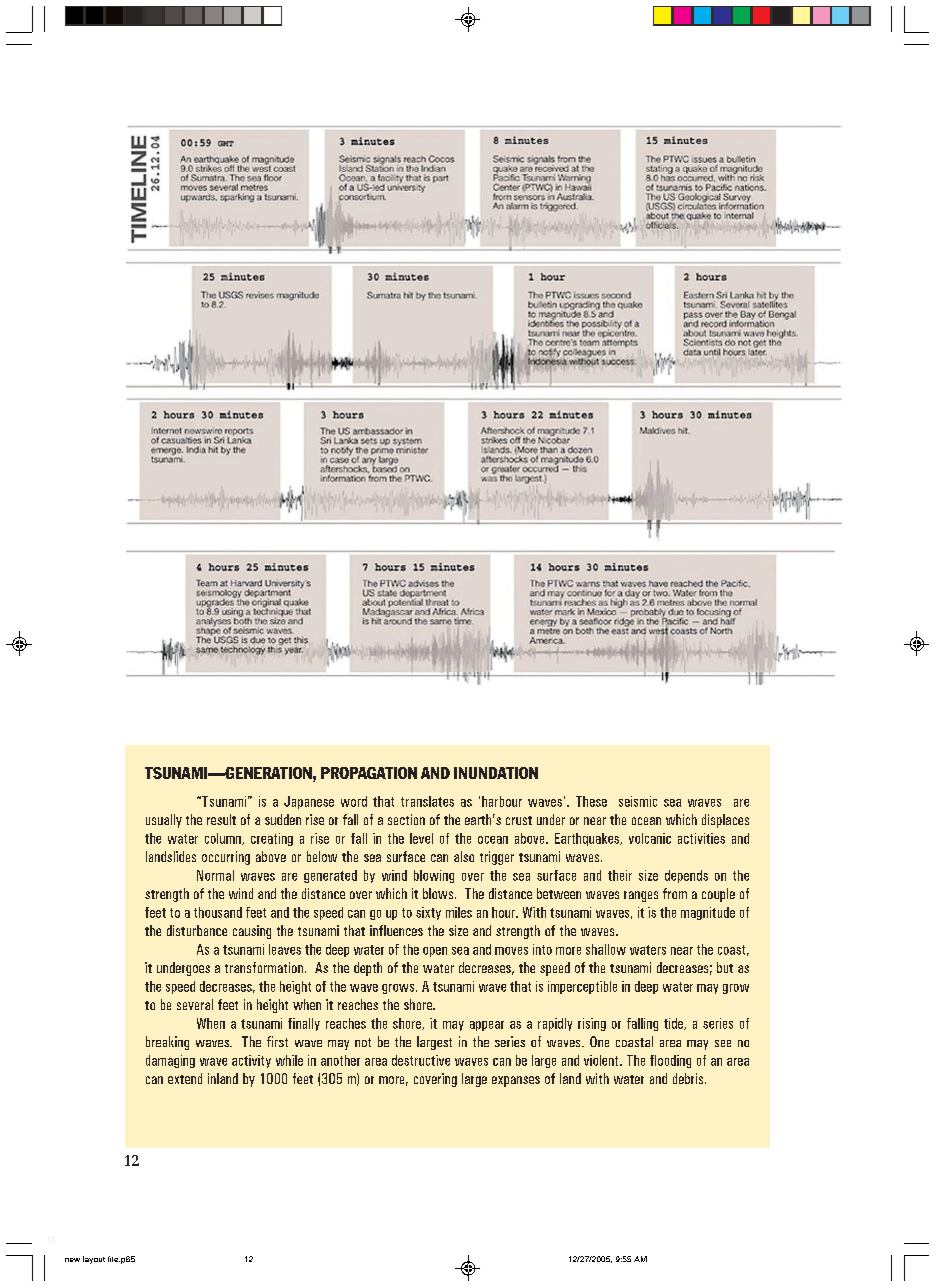 The width and height of the document is (936, 1288). Describe the element at coordinates (164, 821) in the document. I see `usually` at that location.
